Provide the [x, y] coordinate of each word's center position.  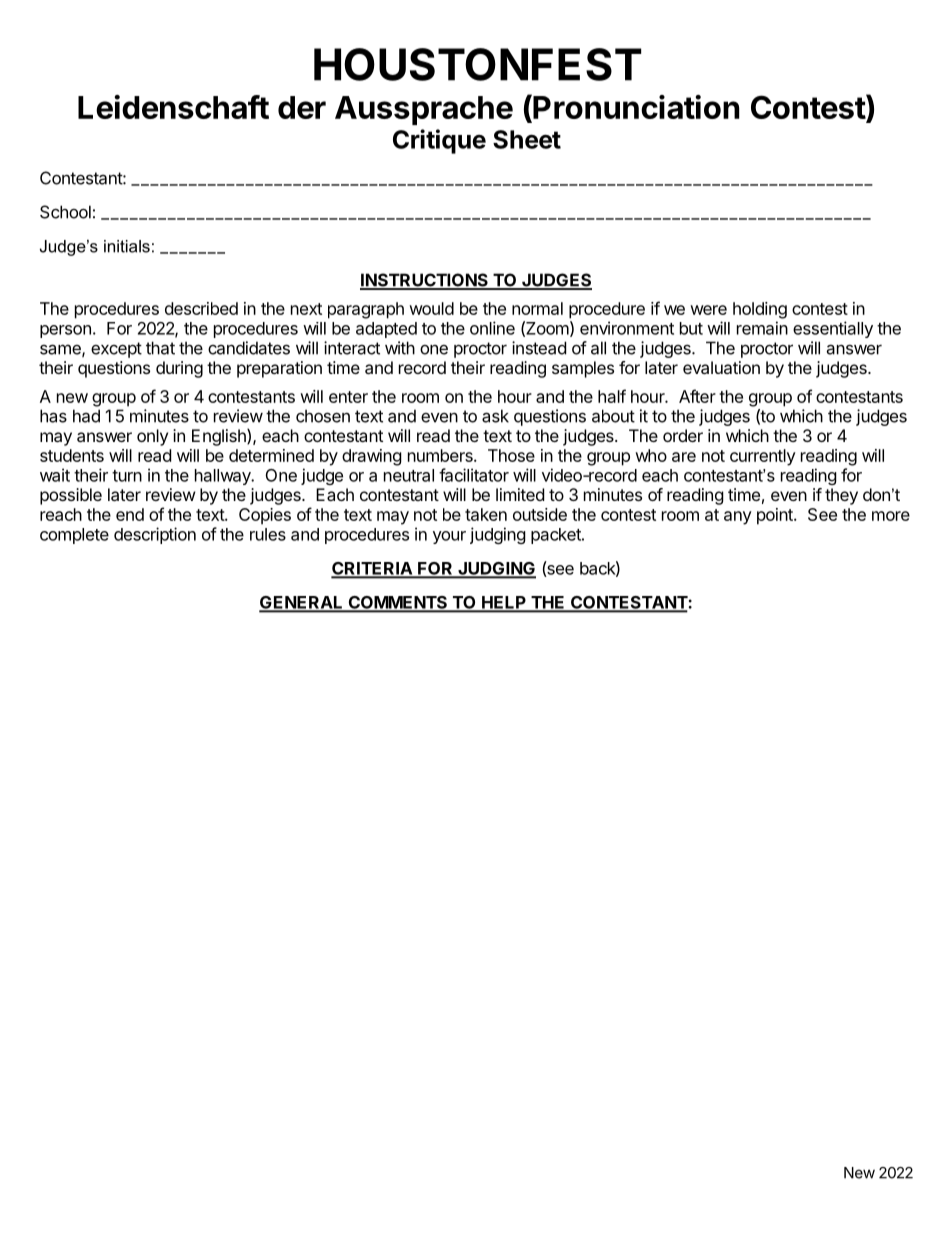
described [201, 308]
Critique [439, 141]
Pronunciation [635, 108]
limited [520, 494]
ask [495, 416]
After [697, 396]
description [155, 535]
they [841, 496]
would [431, 308]
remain [762, 328]
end [130, 514]
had [86, 416]
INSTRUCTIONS [425, 281]
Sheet [527, 139]
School [65, 212]
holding [760, 310]
